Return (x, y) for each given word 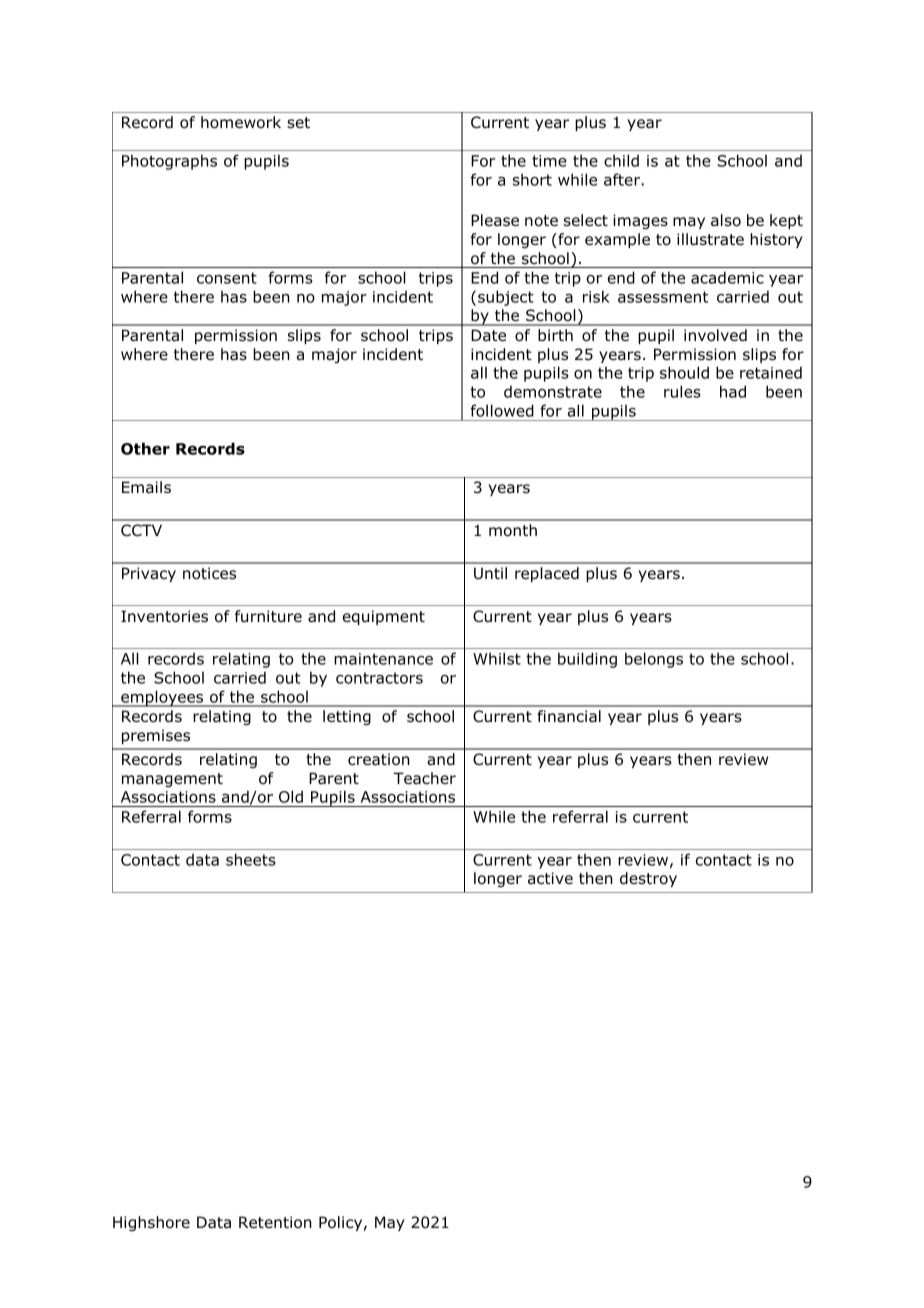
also (726, 220)
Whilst (497, 658)
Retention (275, 1222)
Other (145, 448)
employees (162, 698)
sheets (251, 859)
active (550, 878)
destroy (648, 879)
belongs (654, 660)
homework (241, 122)
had (733, 391)
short (532, 179)
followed (502, 410)
